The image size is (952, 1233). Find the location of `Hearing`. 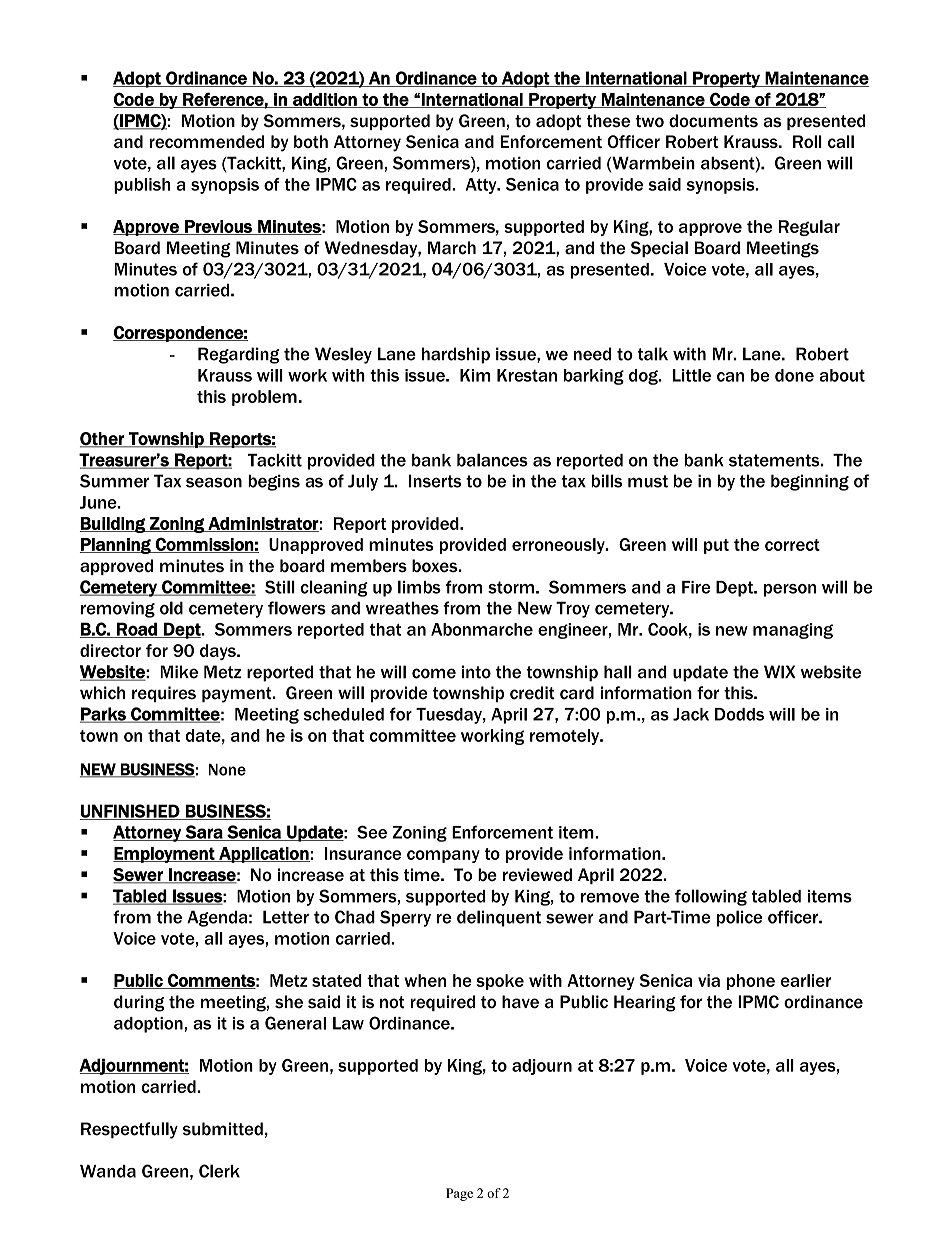

Hearing is located at coordinates (645, 1003).
